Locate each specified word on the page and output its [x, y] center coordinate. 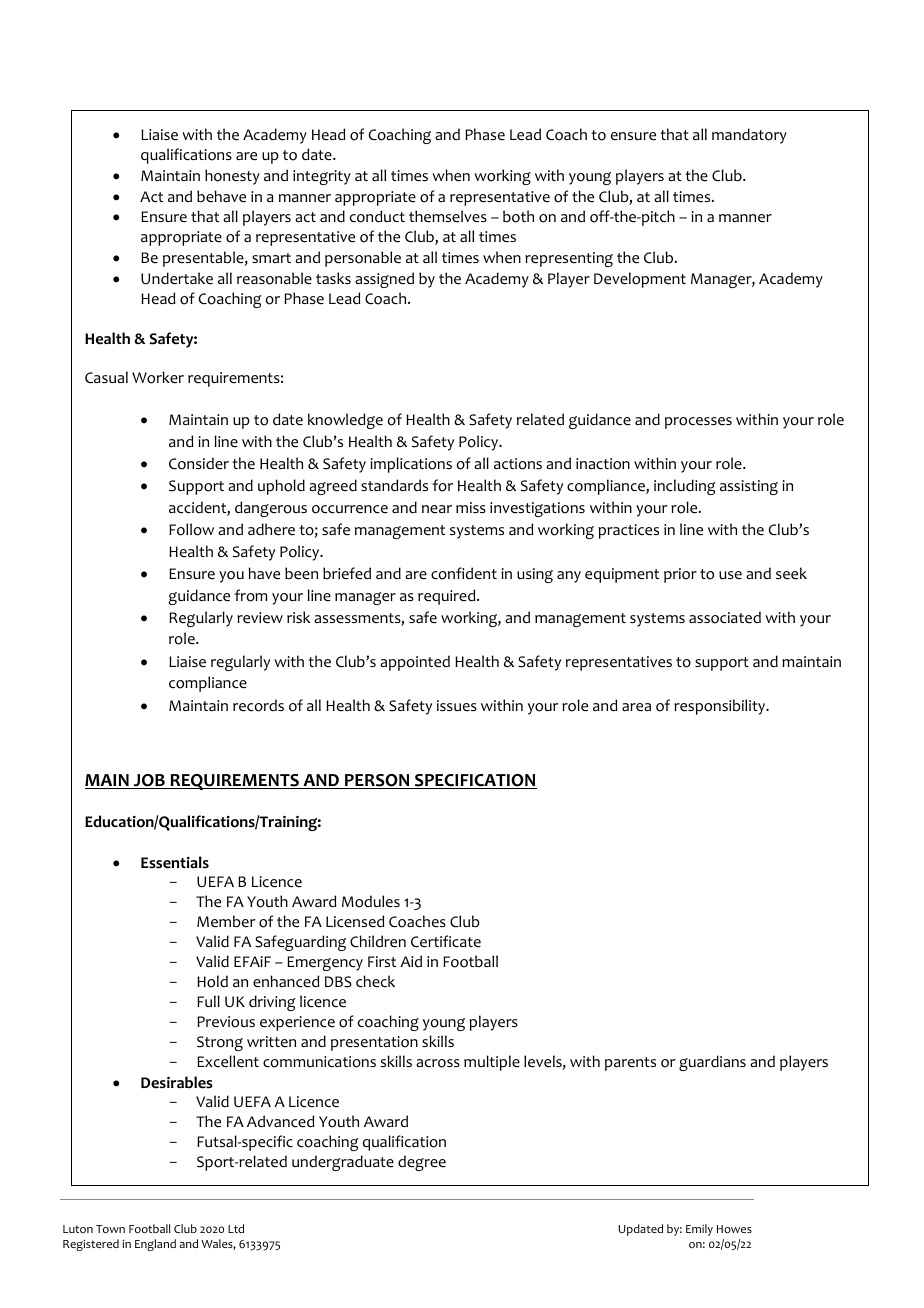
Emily [699, 1230]
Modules [371, 901]
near [437, 509]
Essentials [175, 862]
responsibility [721, 707]
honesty [232, 177]
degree [422, 1163]
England [155, 1245]
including [685, 487]
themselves [448, 216]
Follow [191, 529]
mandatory [749, 136]
